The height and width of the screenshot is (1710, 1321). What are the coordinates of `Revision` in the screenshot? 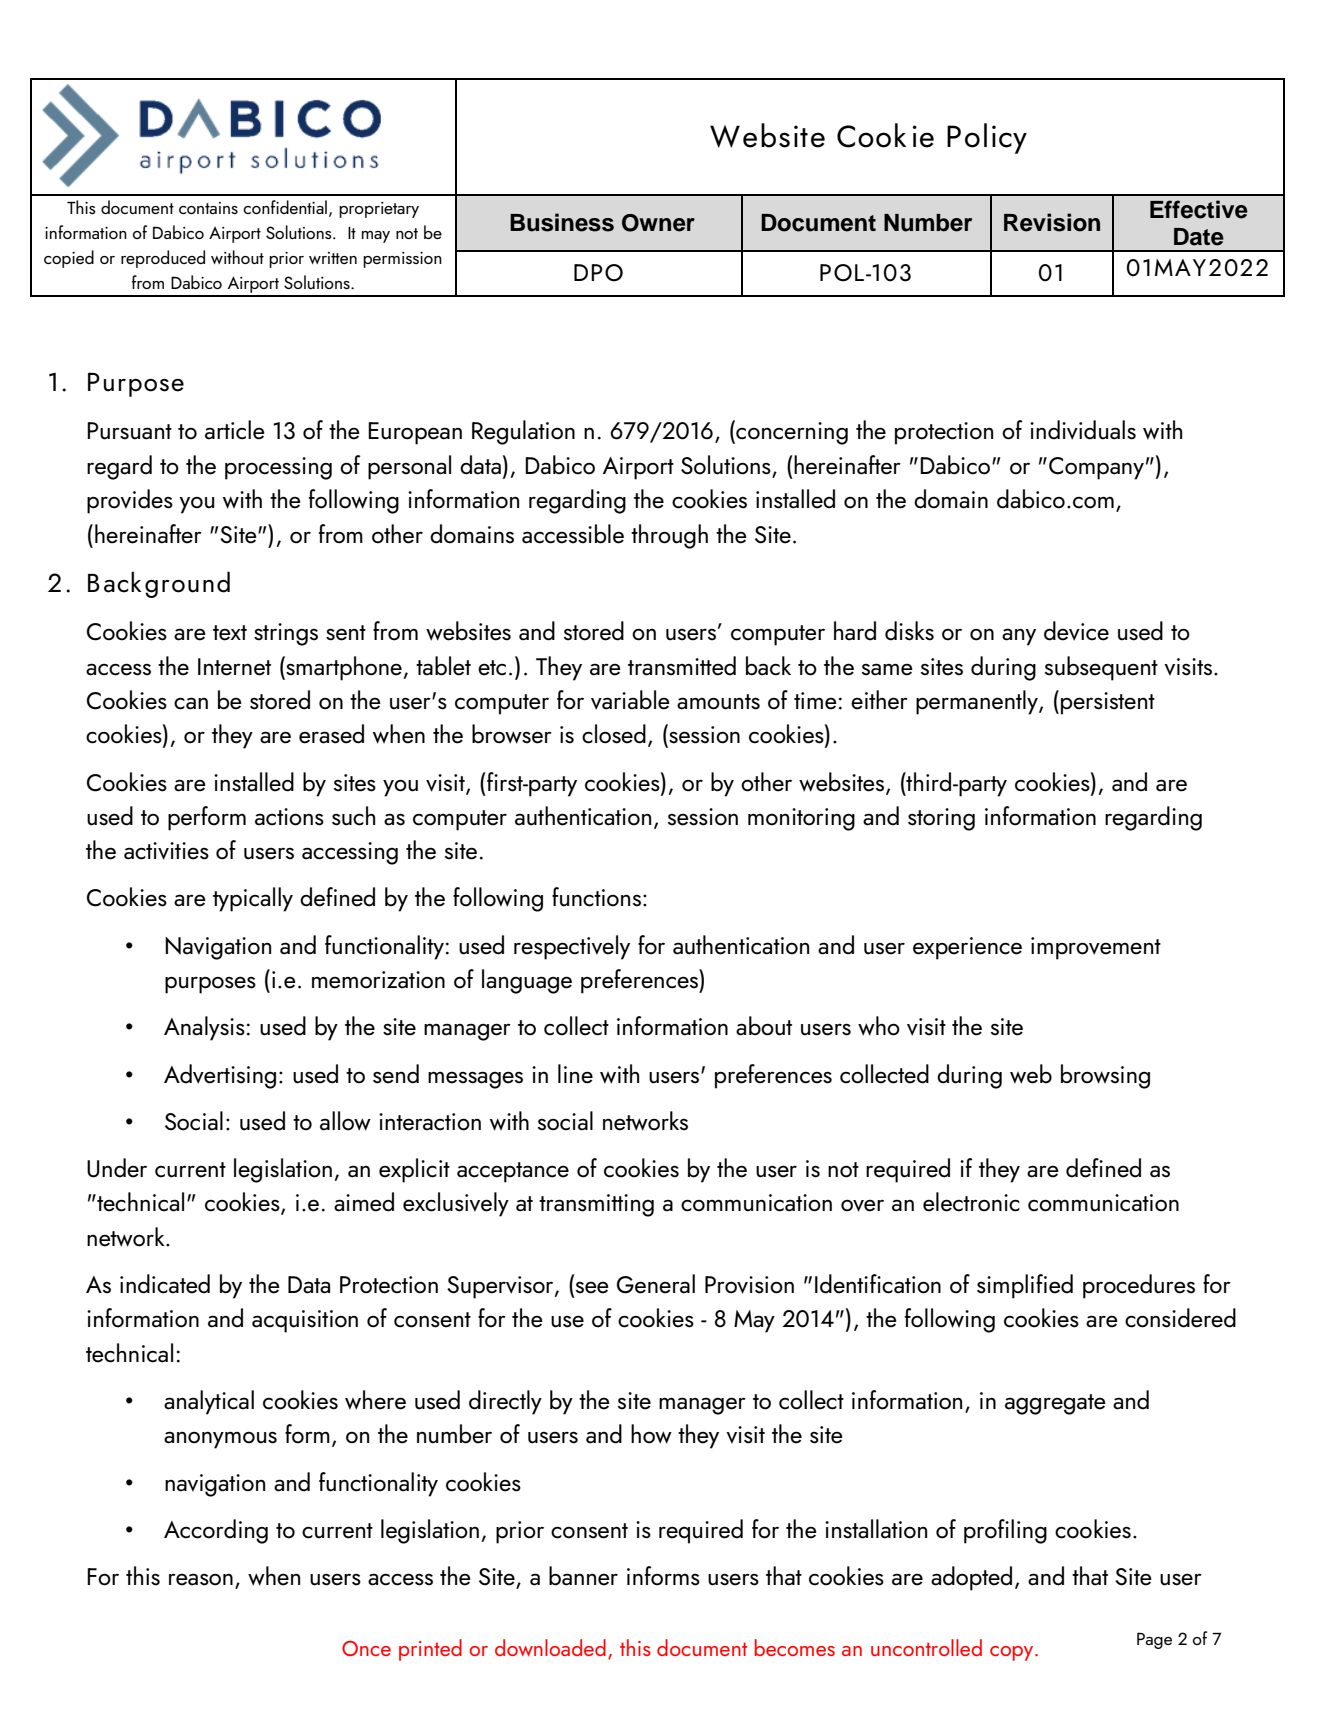 It's located at (1052, 222).
